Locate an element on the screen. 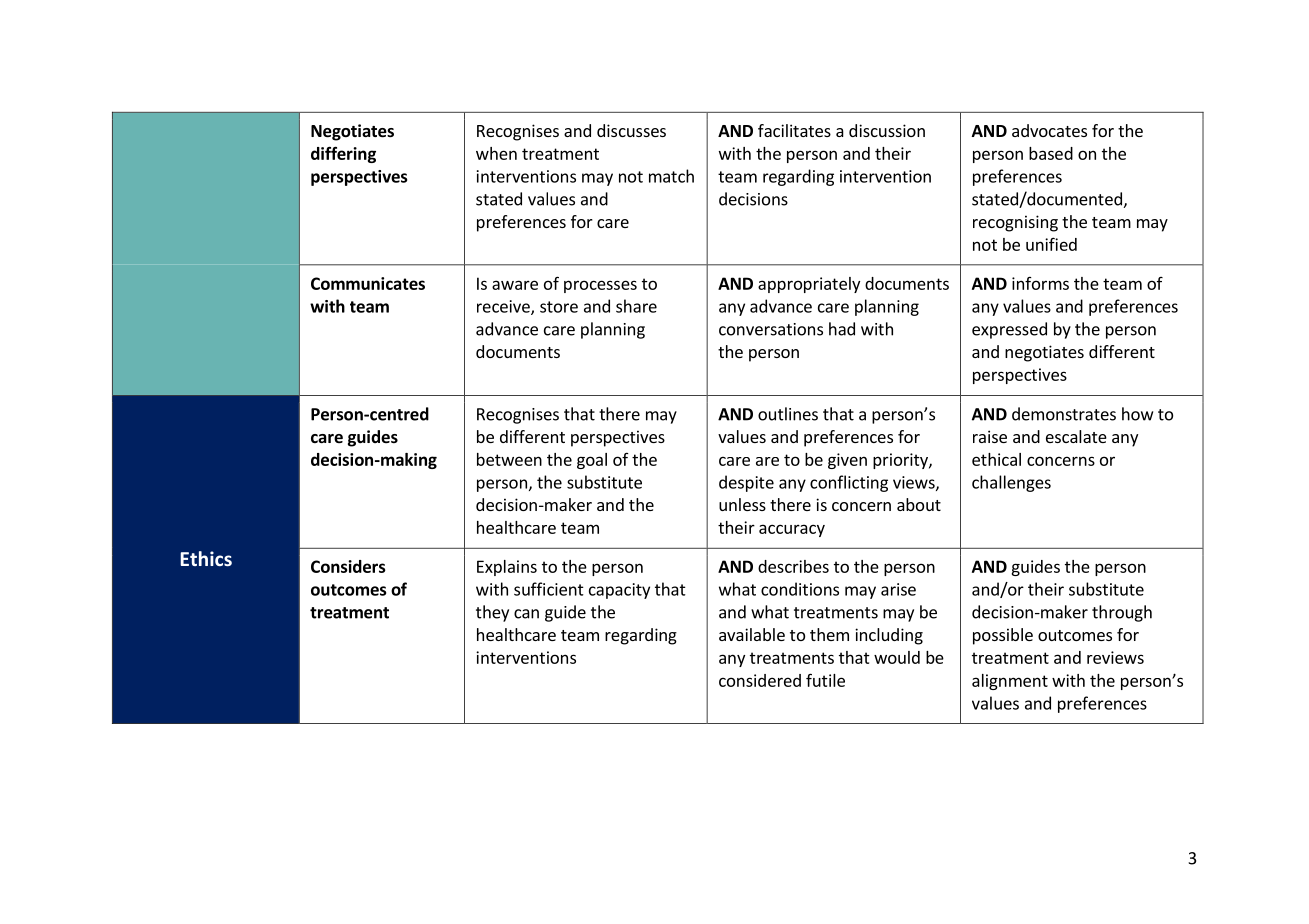 Image resolution: width=1309 pixels, height=924 pixels. between is located at coordinates (509, 459).
